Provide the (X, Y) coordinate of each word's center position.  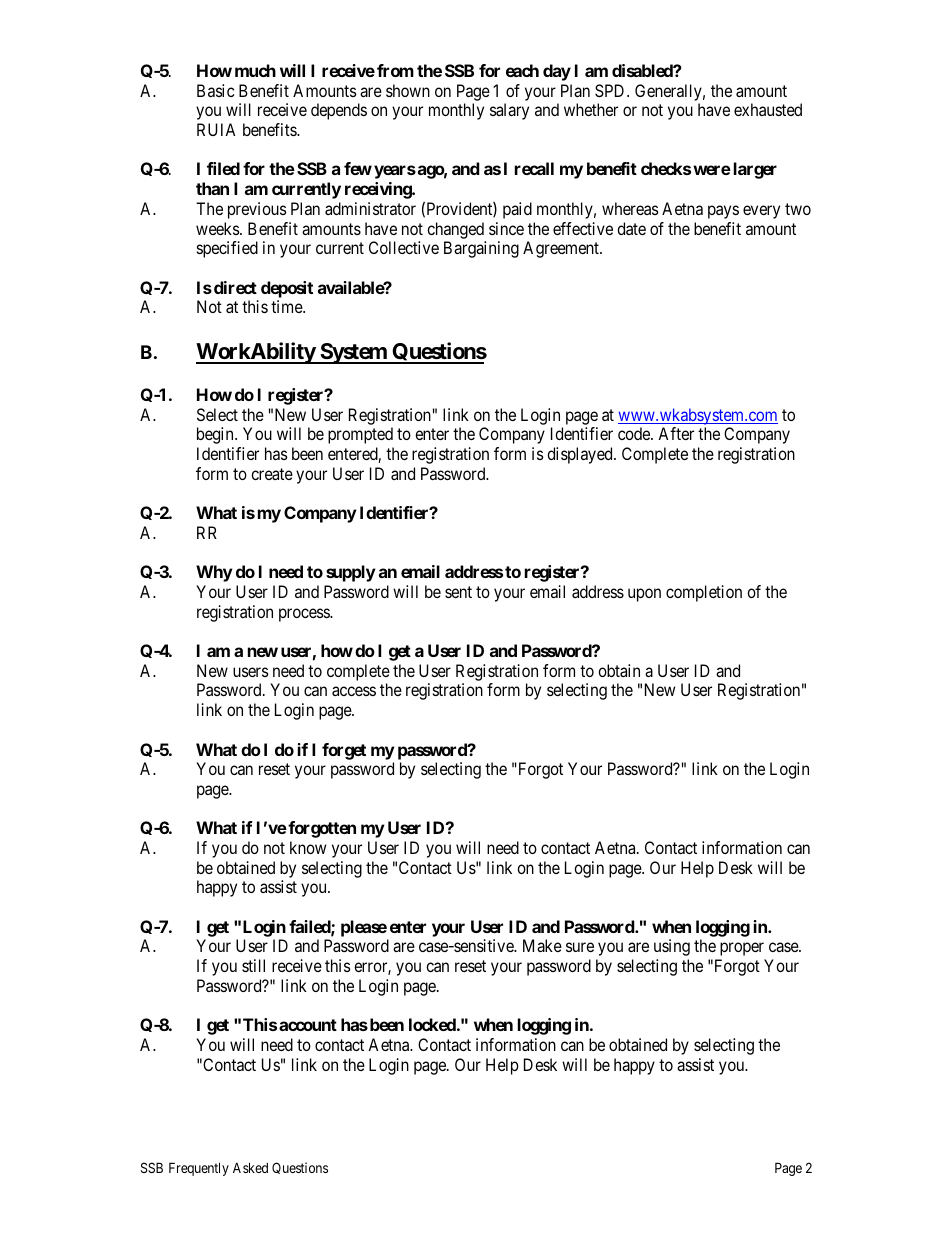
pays (723, 212)
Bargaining (481, 249)
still (253, 965)
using (672, 947)
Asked (250, 1167)
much (255, 70)
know (308, 847)
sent (458, 592)
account (308, 1025)
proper (742, 949)
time (287, 306)
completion (704, 593)
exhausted (768, 109)
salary (509, 111)
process (305, 615)
